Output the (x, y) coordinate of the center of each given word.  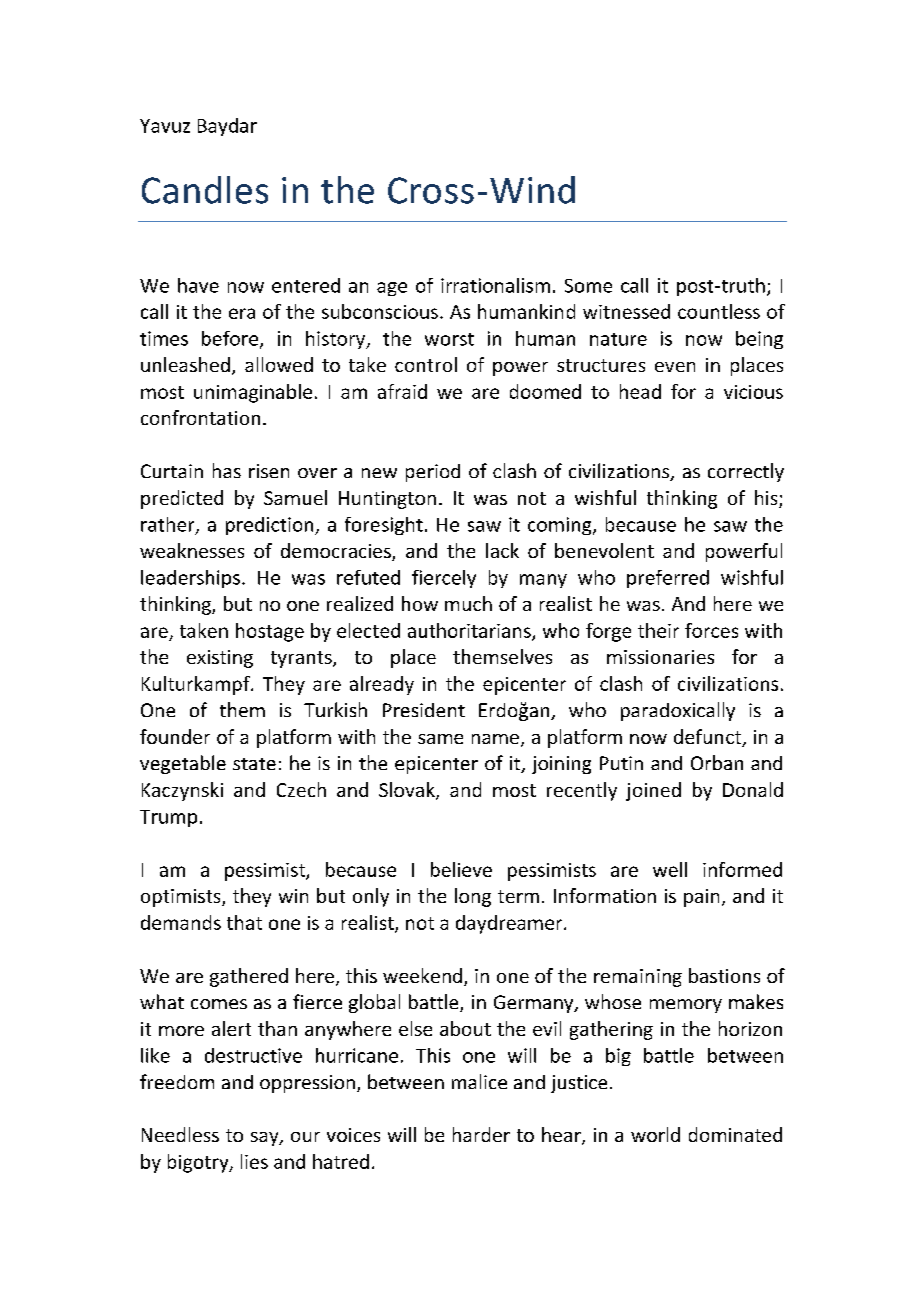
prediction (271, 526)
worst (449, 339)
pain (701, 898)
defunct (709, 738)
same (440, 739)
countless (719, 311)
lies (254, 1161)
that (244, 922)
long (473, 897)
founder (175, 736)
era (242, 313)
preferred (668, 579)
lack (502, 550)
